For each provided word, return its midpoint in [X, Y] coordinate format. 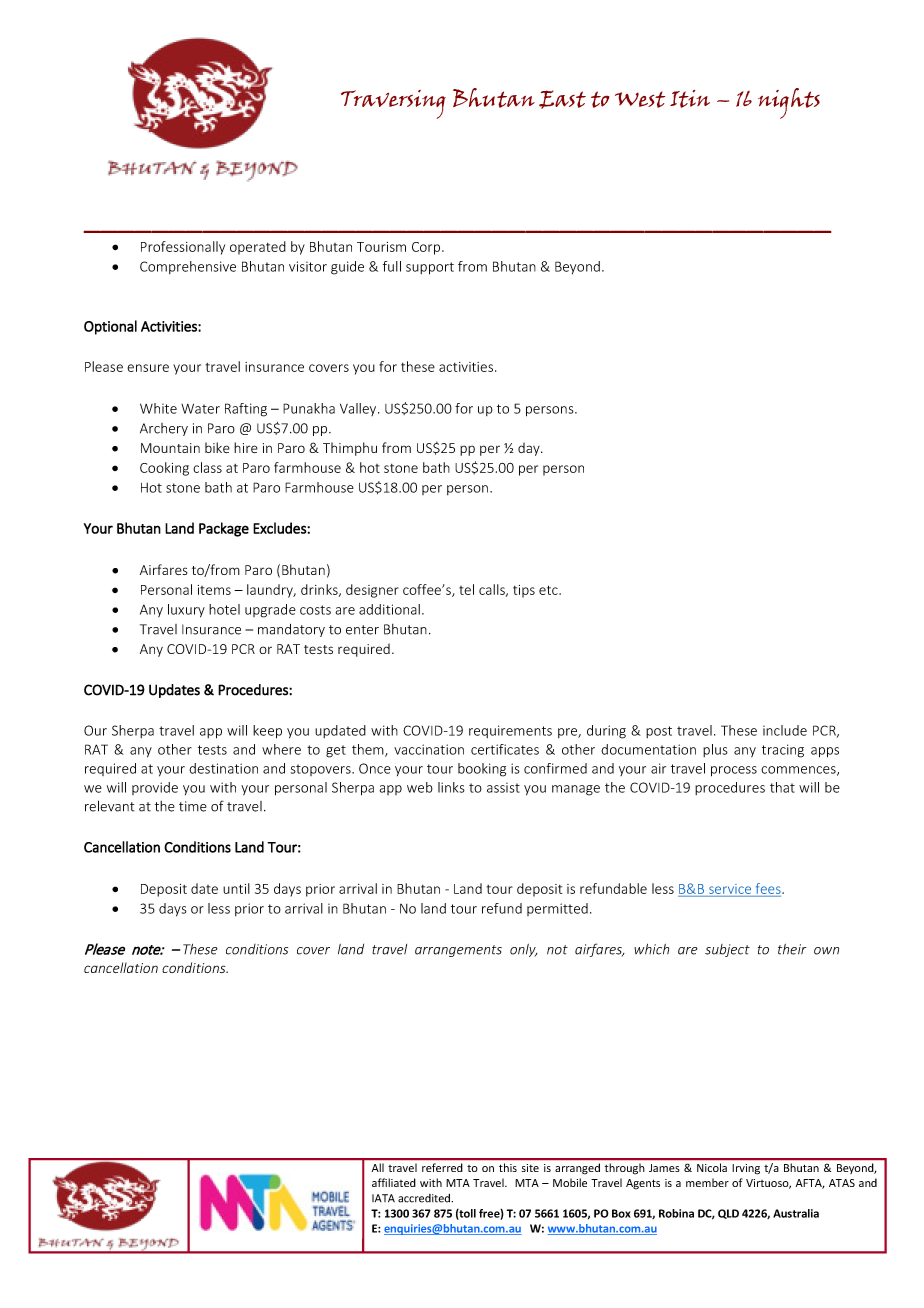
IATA [383, 1198]
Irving [746, 1169]
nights [789, 103]
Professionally [183, 248]
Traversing [393, 104]
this [508, 1167]
